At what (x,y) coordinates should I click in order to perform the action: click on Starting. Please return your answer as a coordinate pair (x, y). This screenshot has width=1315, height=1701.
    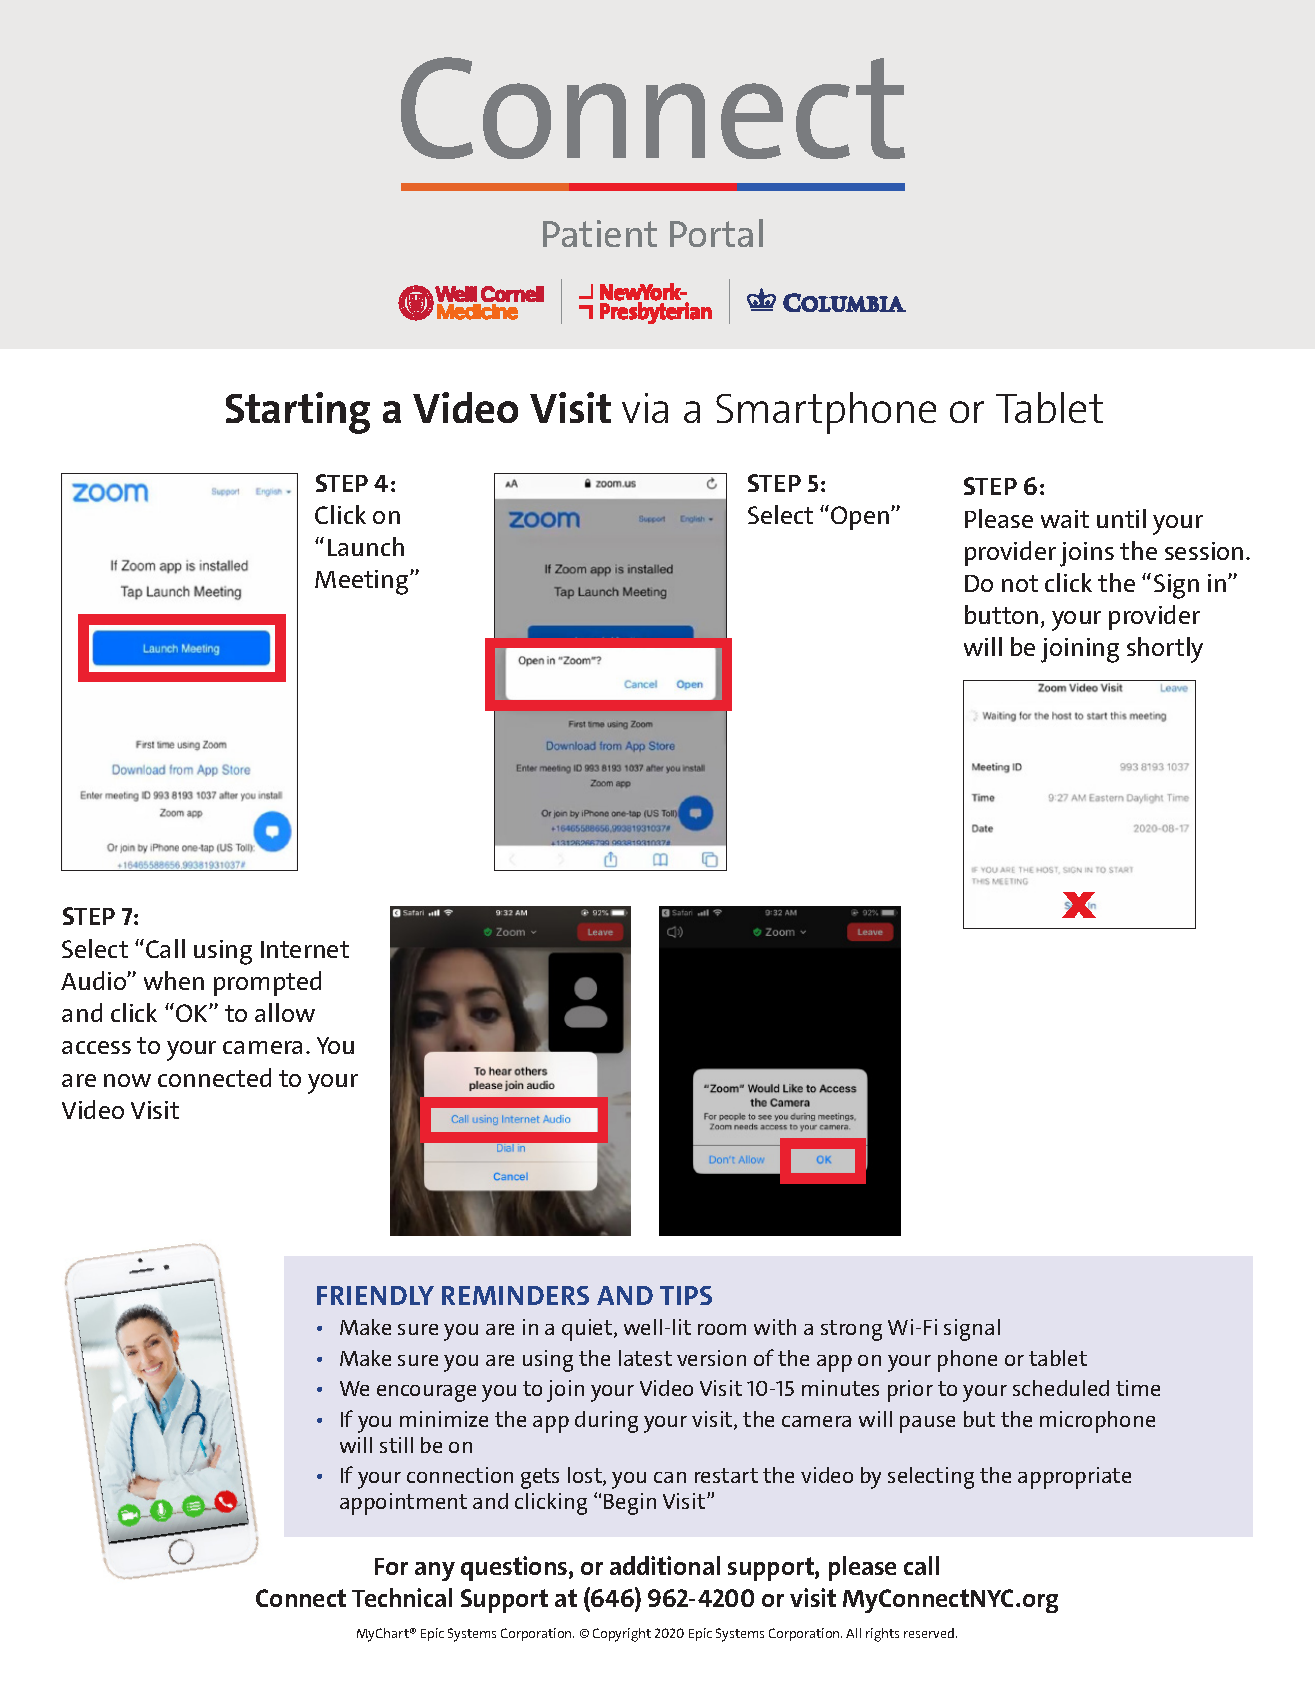
    Looking at the image, I should click on (298, 413).
